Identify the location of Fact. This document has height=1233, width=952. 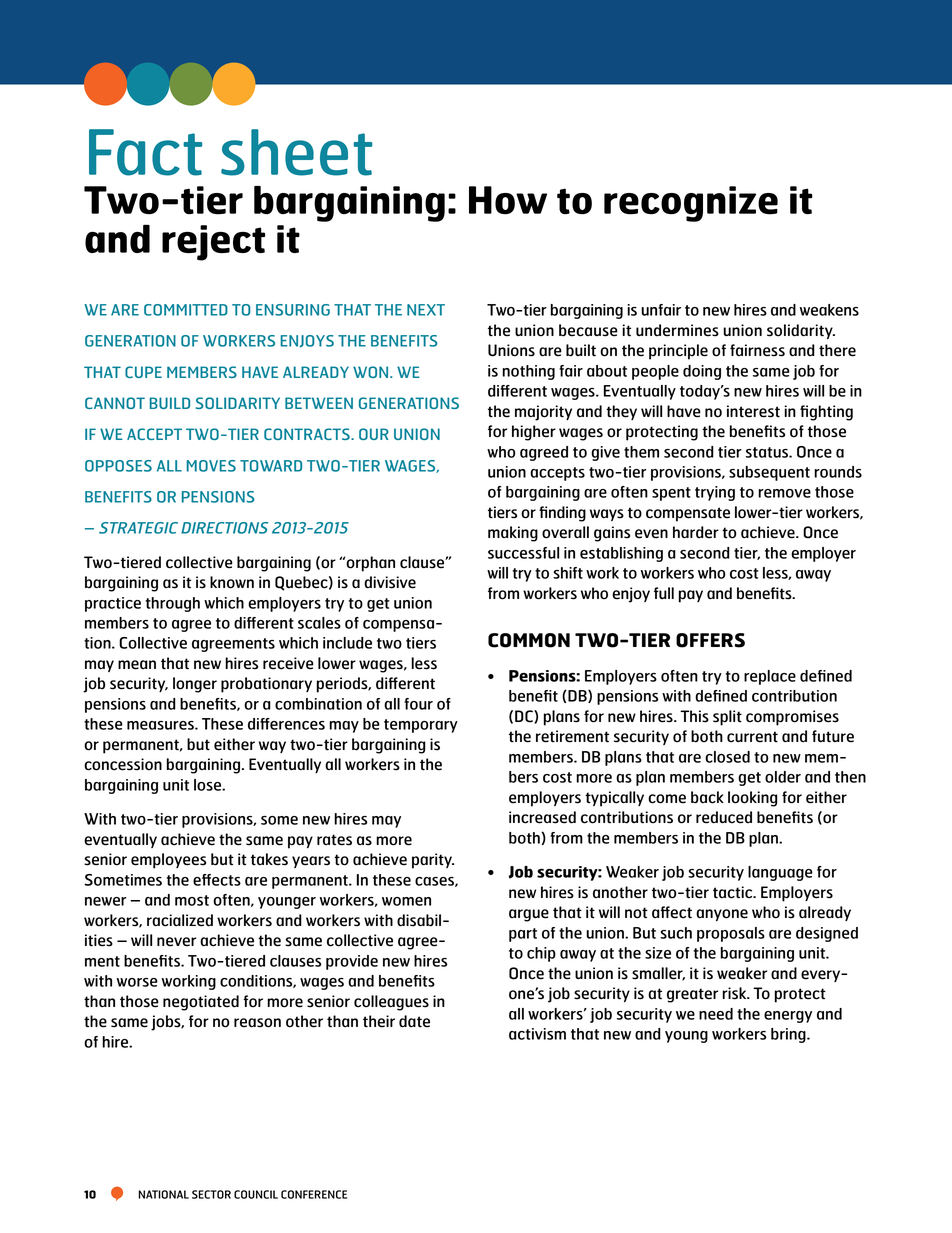
(145, 152).
